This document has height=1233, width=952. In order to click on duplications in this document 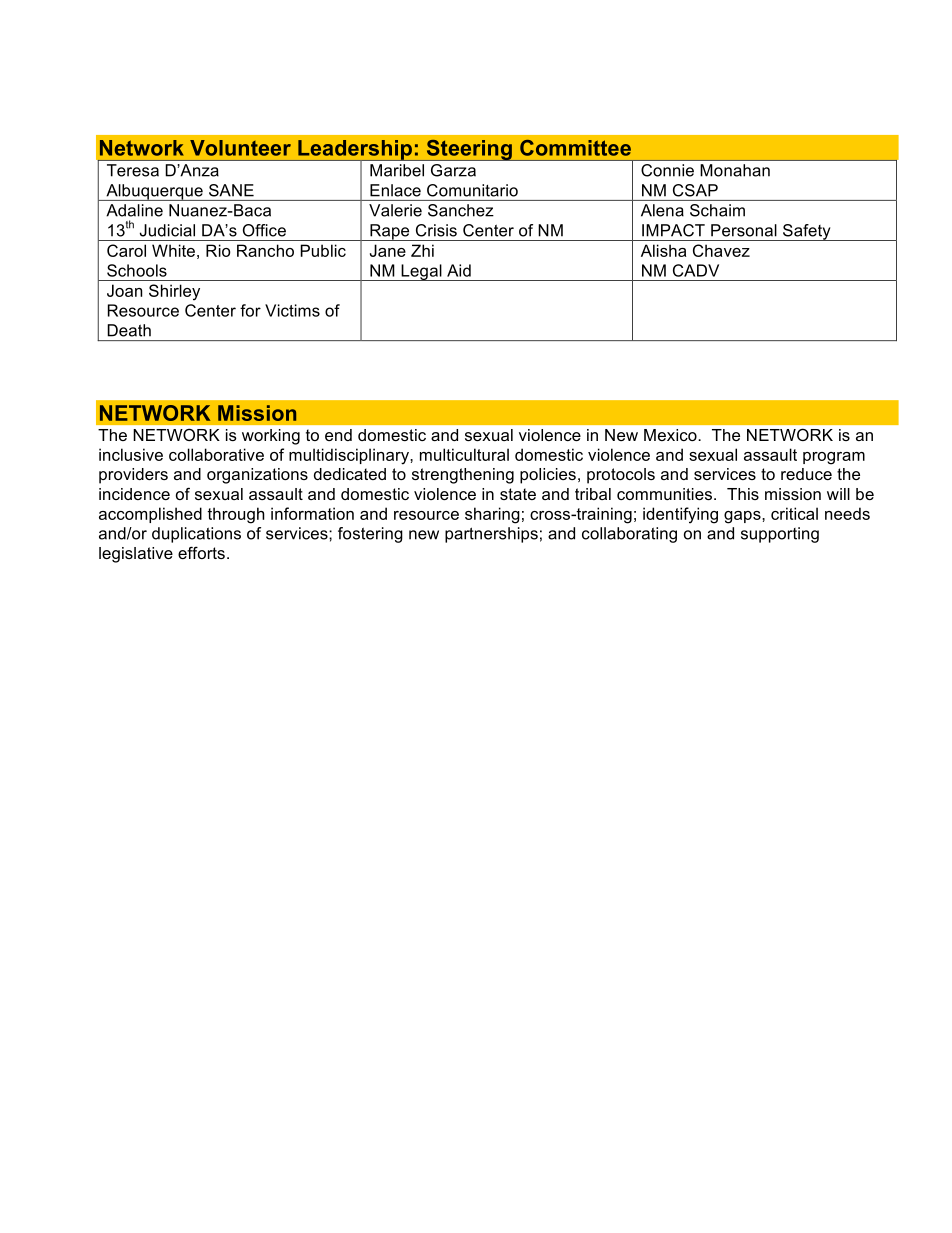, I will do `click(196, 535)`.
